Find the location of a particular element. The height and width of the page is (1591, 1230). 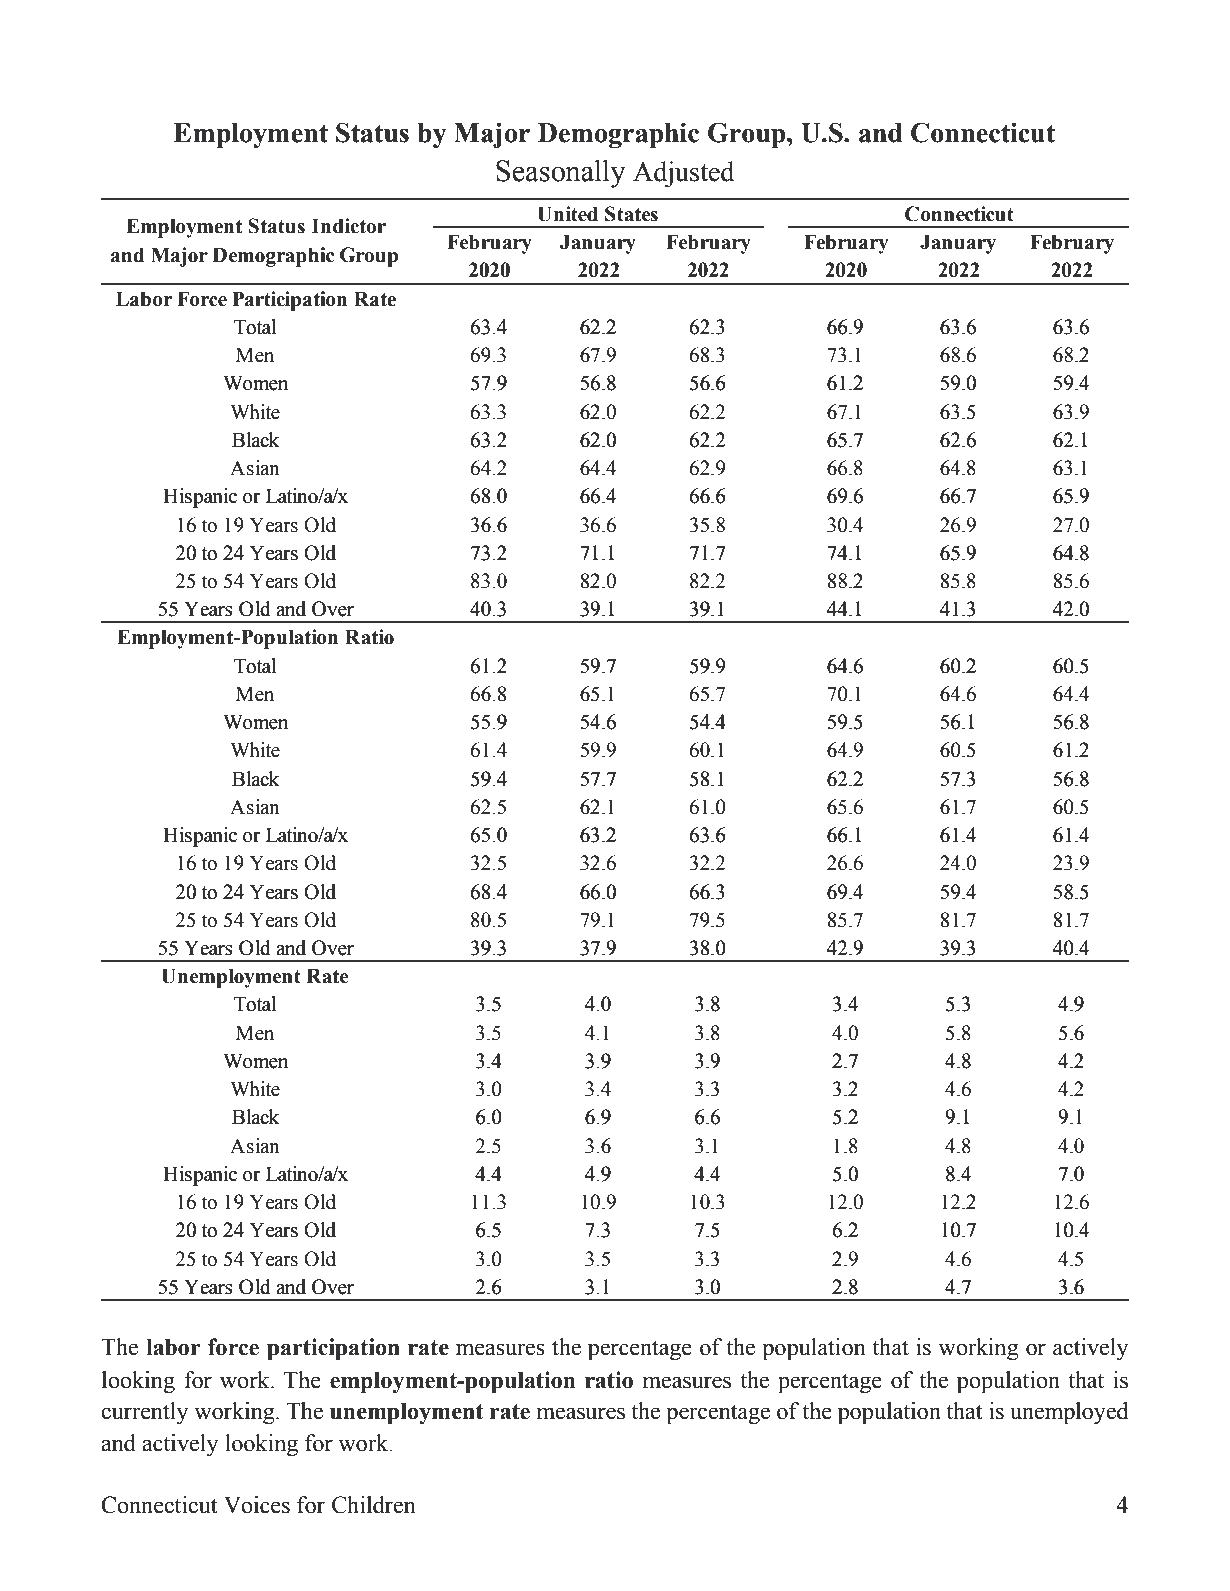

Children is located at coordinates (374, 1505).
